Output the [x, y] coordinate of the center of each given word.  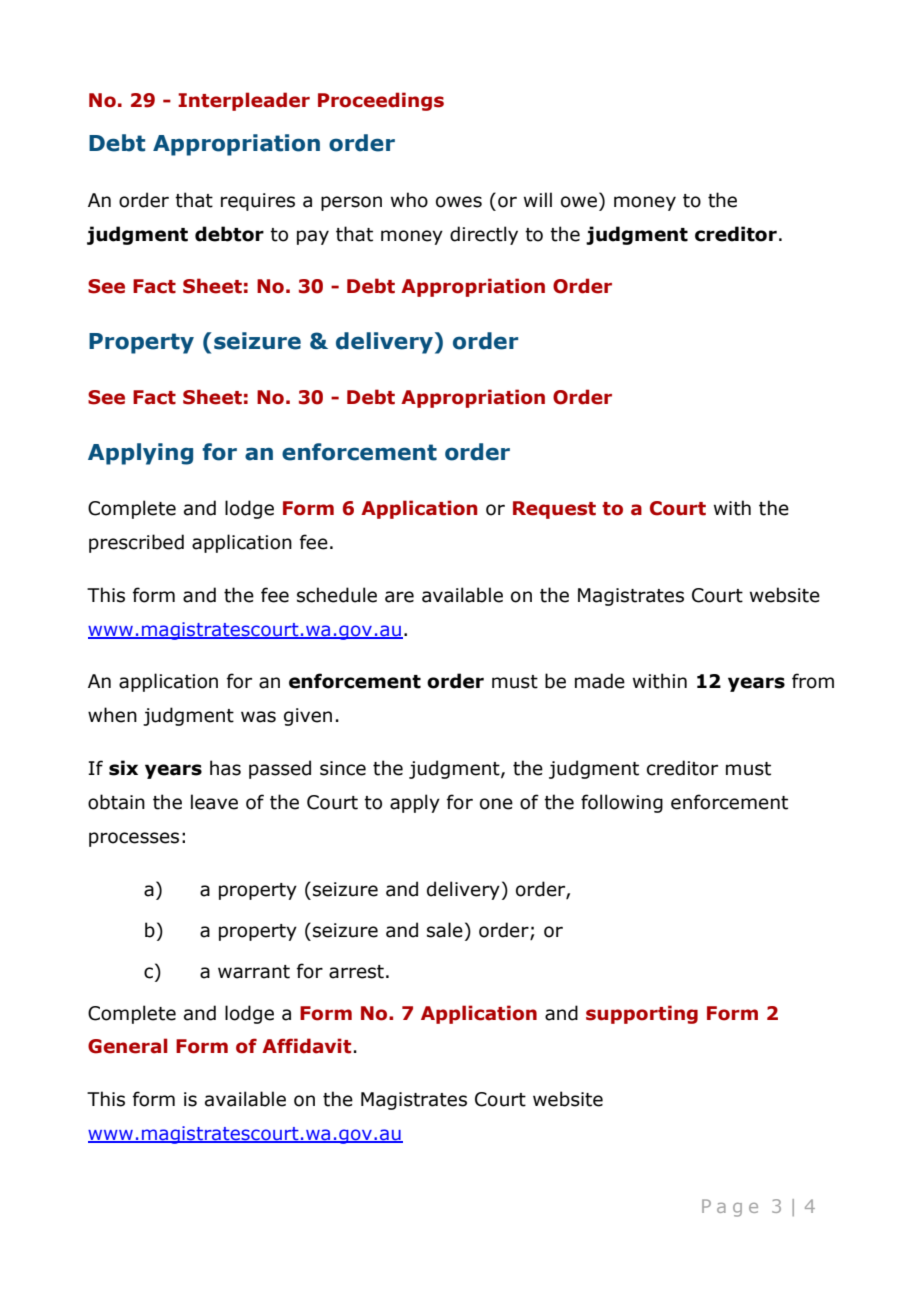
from [813, 681]
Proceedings [381, 101]
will [538, 199]
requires [258, 202]
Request [554, 510]
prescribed [136, 543]
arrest [356, 972]
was [258, 717]
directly [484, 235]
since [343, 768]
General [128, 1046]
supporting [642, 1014]
